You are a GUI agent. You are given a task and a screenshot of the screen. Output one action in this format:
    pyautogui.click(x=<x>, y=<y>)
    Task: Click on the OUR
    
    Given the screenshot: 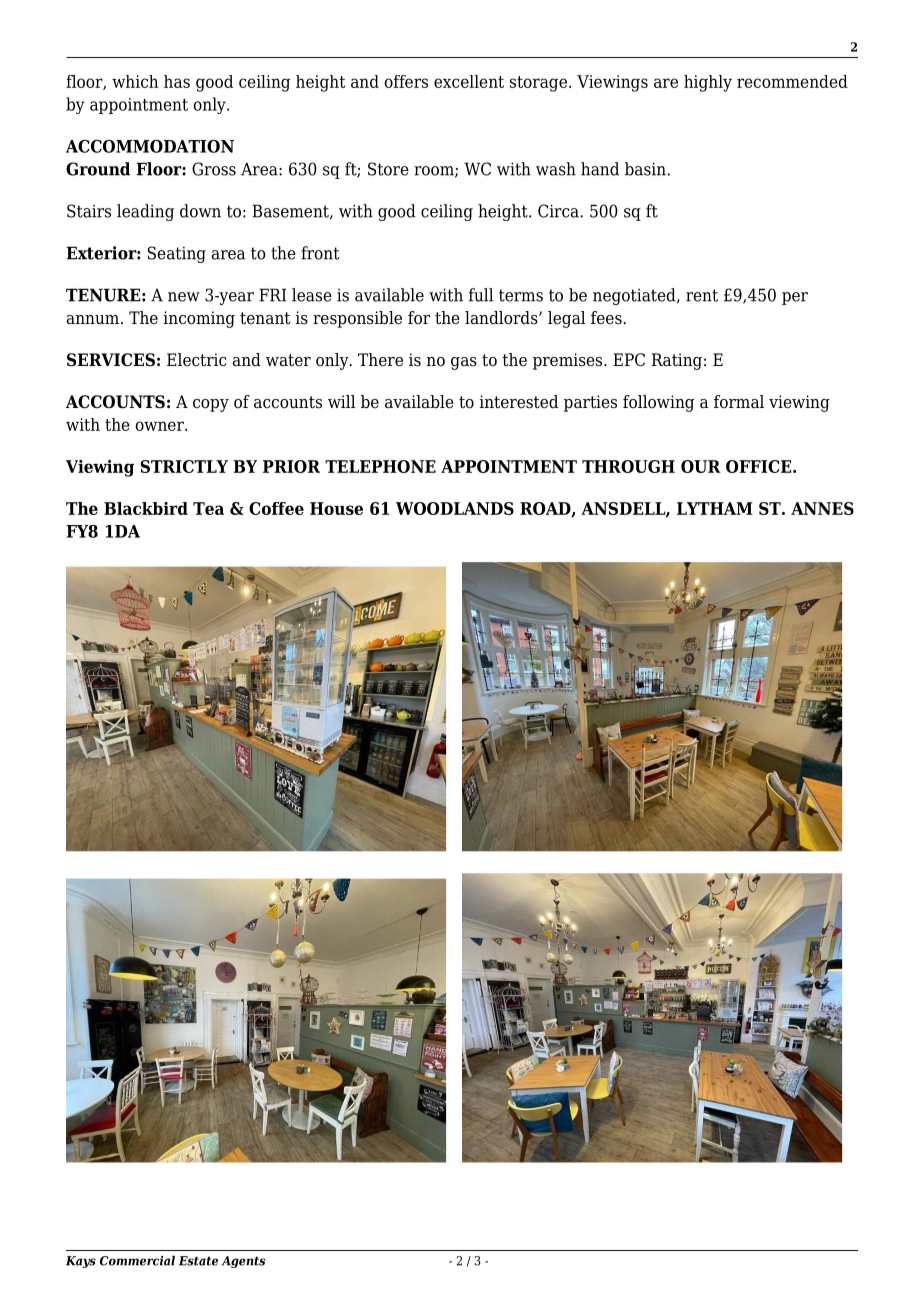 What is the action you would take?
    pyautogui.click(x=701, y=466)
